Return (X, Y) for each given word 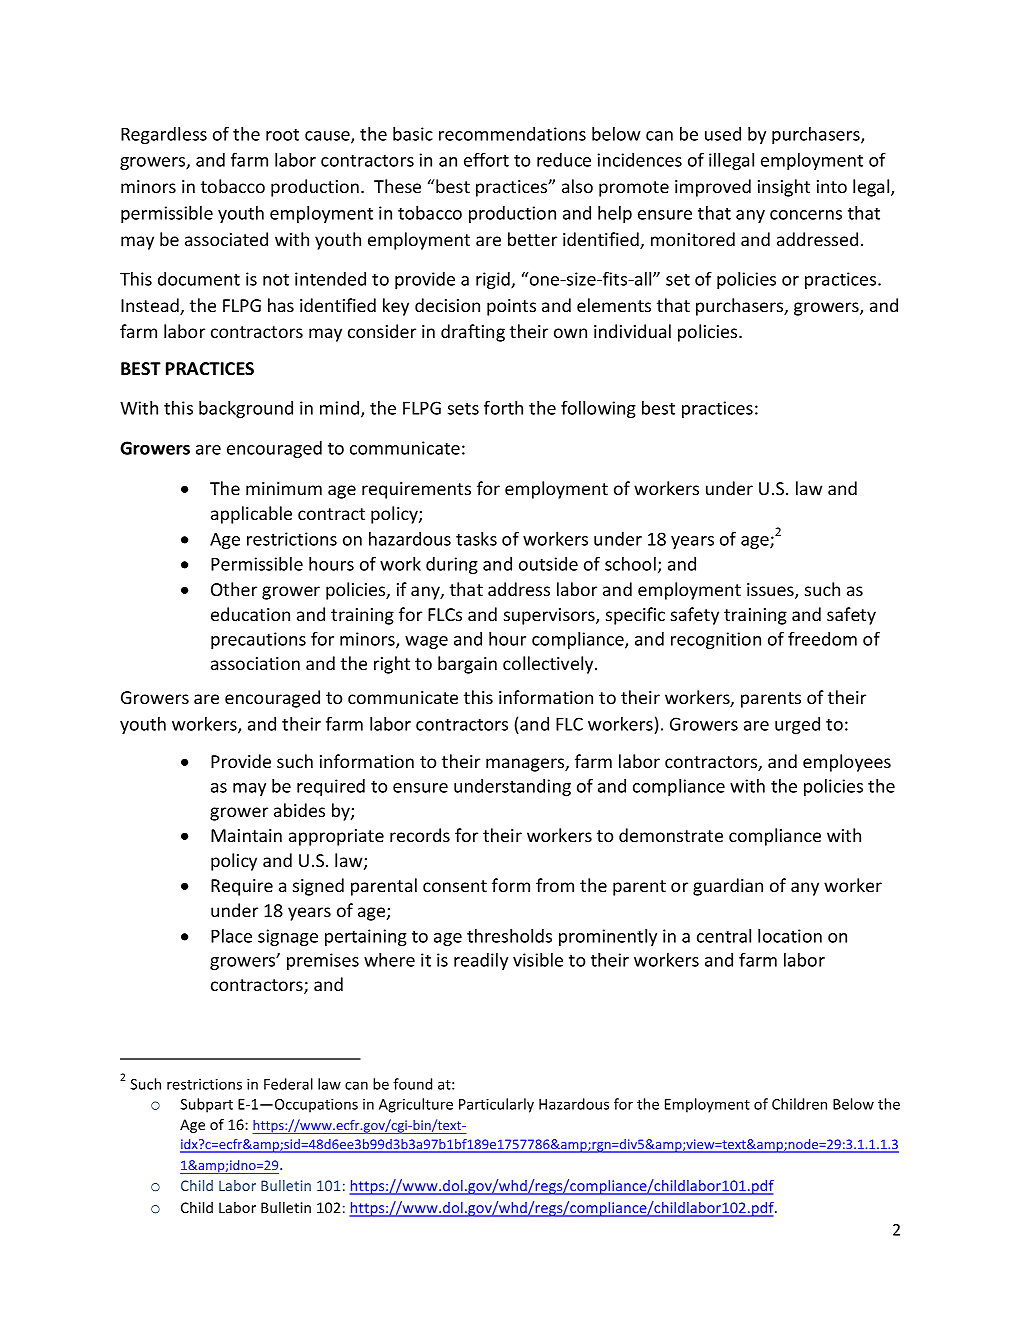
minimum (284, 488)
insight (784, 188)
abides (299, 810)
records (420, 835)
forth (503, 408)
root (282, 135)
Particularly (496, 1105)
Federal (288, 1084)
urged (797, 725)
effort (486, 160)
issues (771, 591)
